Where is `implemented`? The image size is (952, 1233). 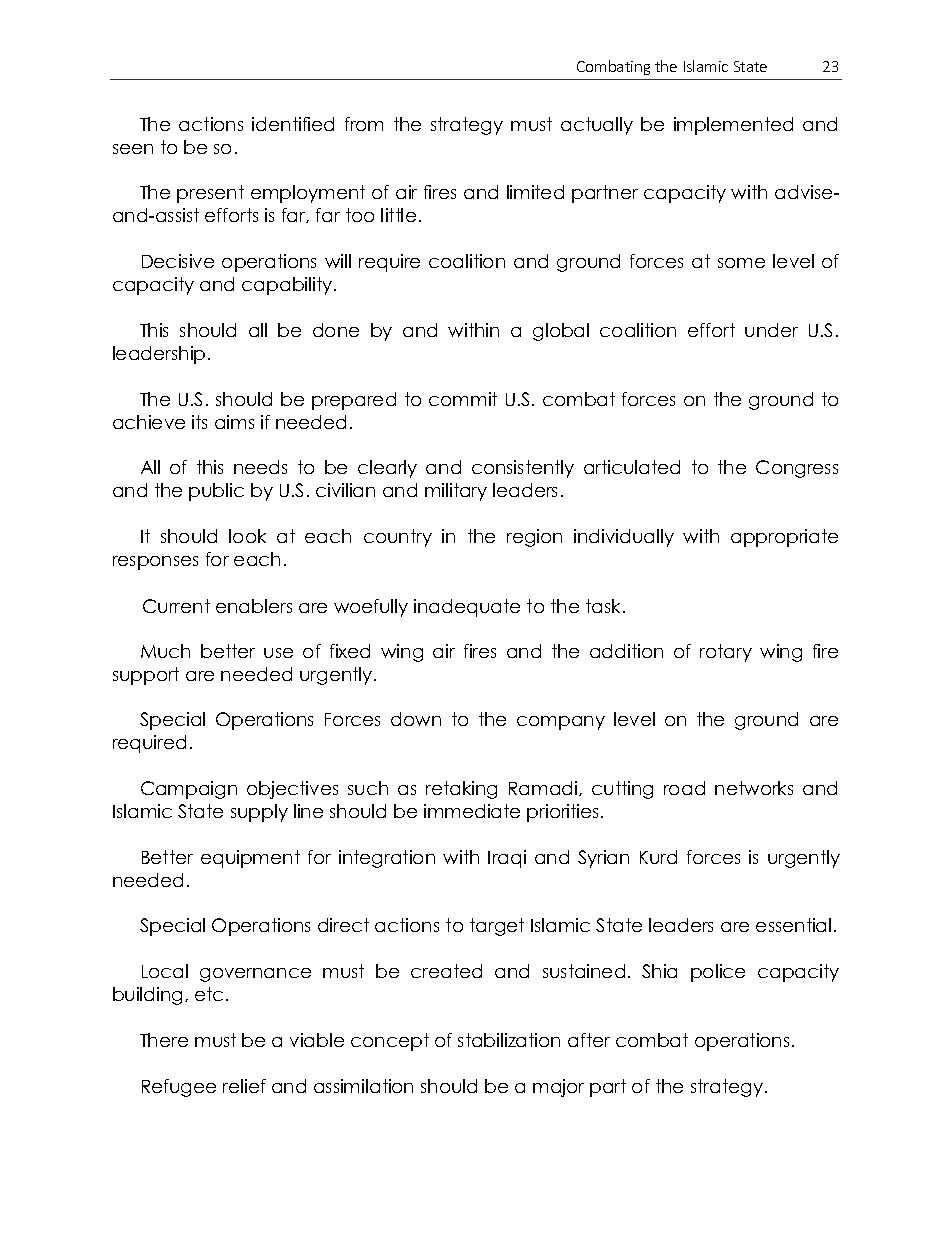 implemented is located at coordinates (733, 126).
